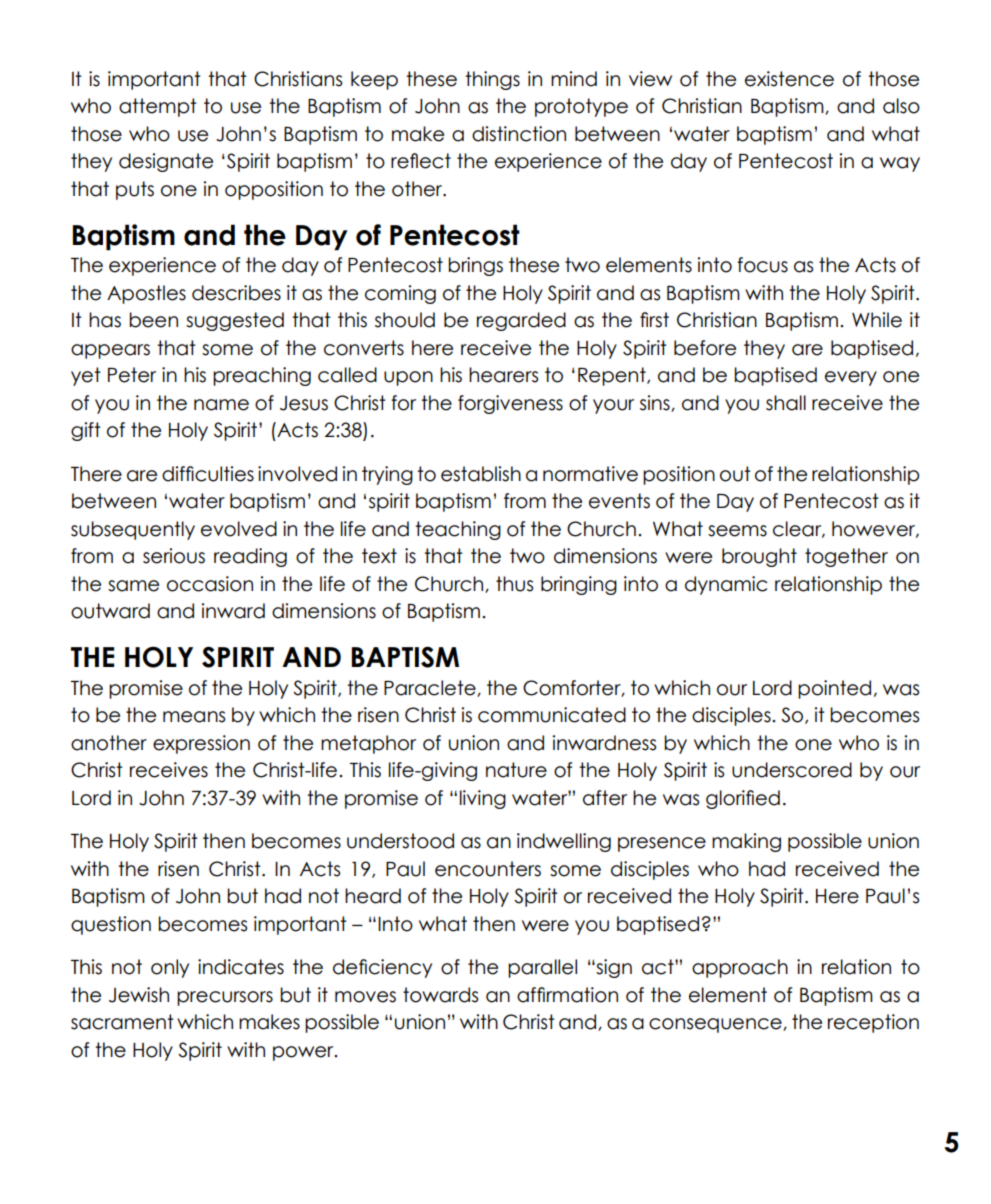 Image resolution: width=991 pixels, height=1204 pixels. Describe the element at coordinates (492, 80) in the screenshot. I see `things` at that location.
